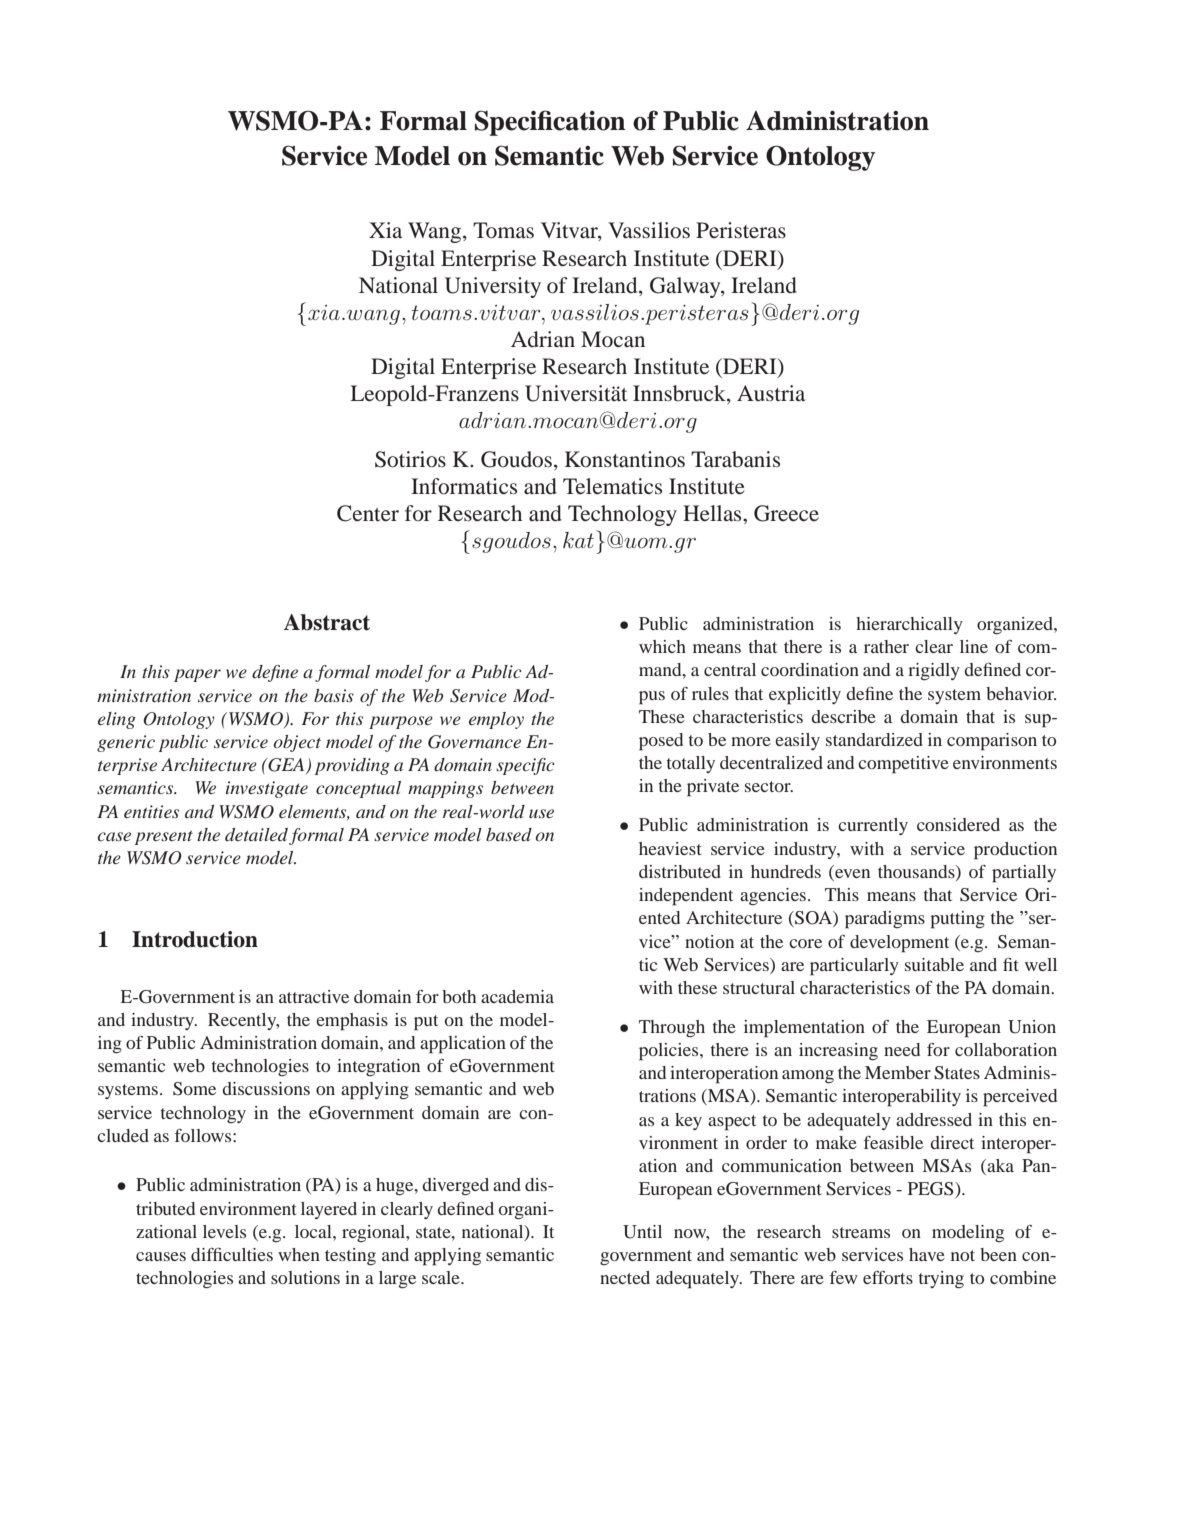  What do you see at coordinates (368, 513) in the screenshot?
I see `Center` at bounding box center [368, 513].
